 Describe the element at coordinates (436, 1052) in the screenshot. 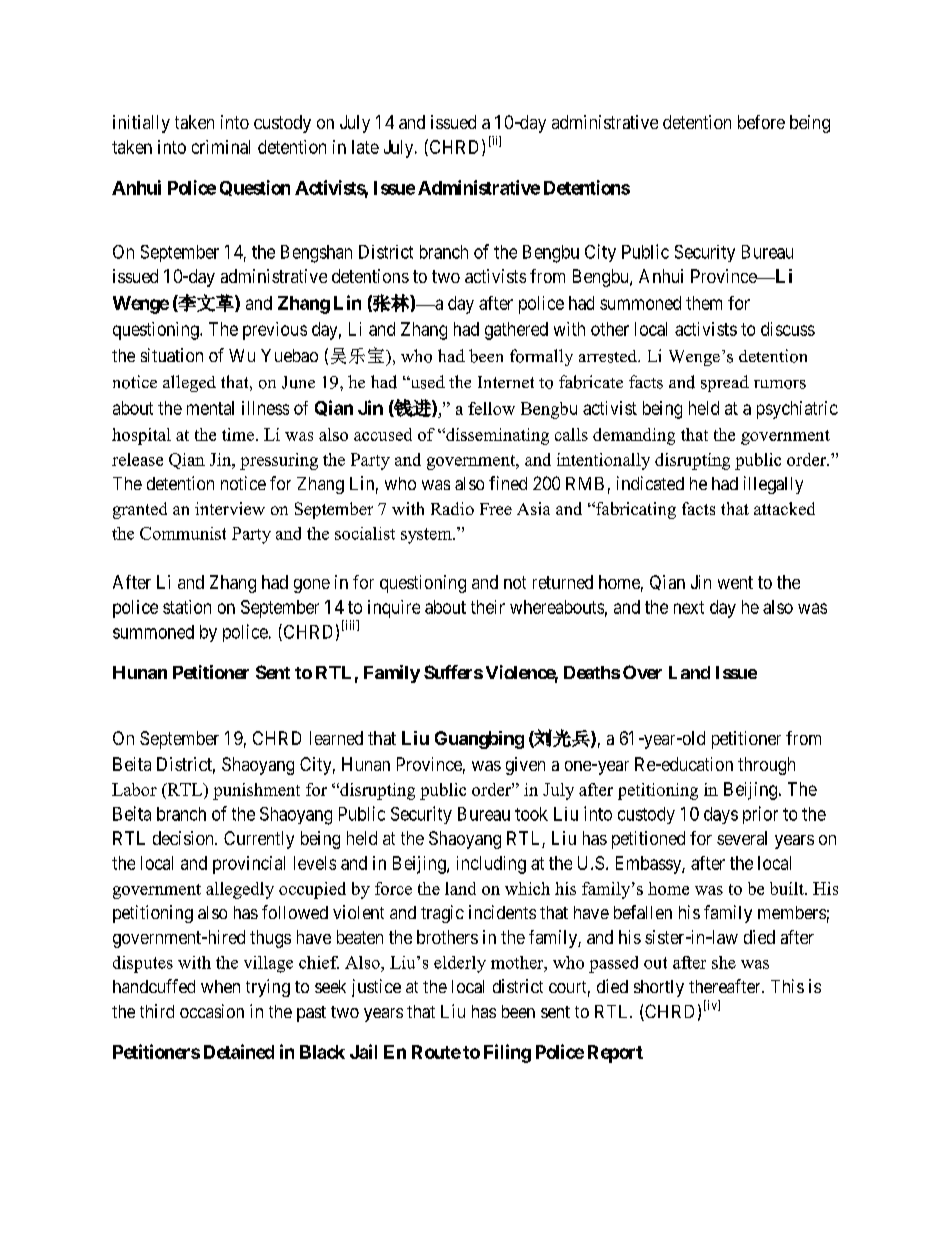

I see `Route` at that location.
